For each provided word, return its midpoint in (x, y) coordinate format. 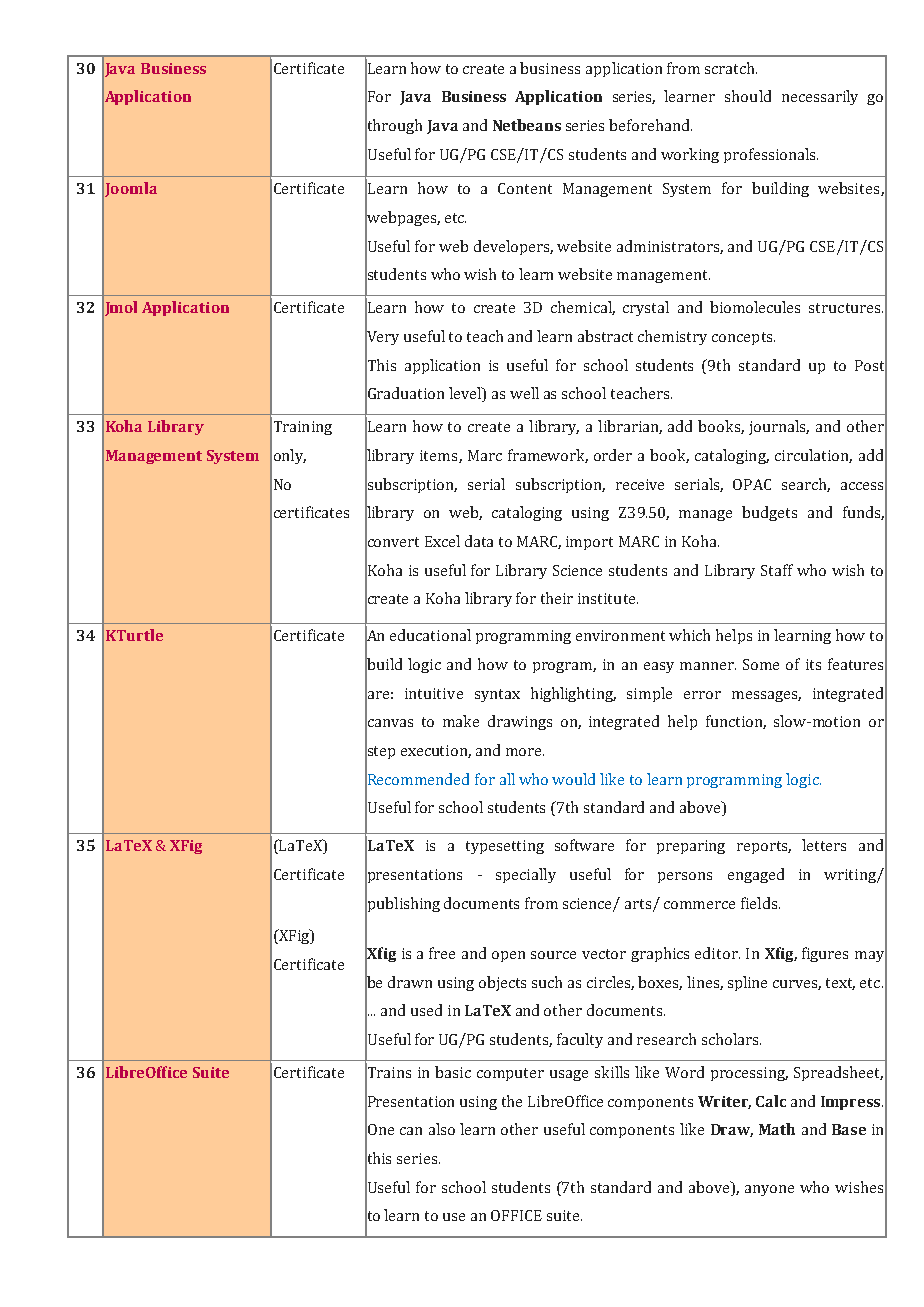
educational (430, 635)
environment (620, 635)
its (813, 664)
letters (824, 845)
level (466, 394)
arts (639, 905)
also (442, 1129)
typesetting (505, 847)
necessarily (820, 97)
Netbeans (527, 125)
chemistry (672, 337)
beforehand (650, 125)
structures (844, 308)
